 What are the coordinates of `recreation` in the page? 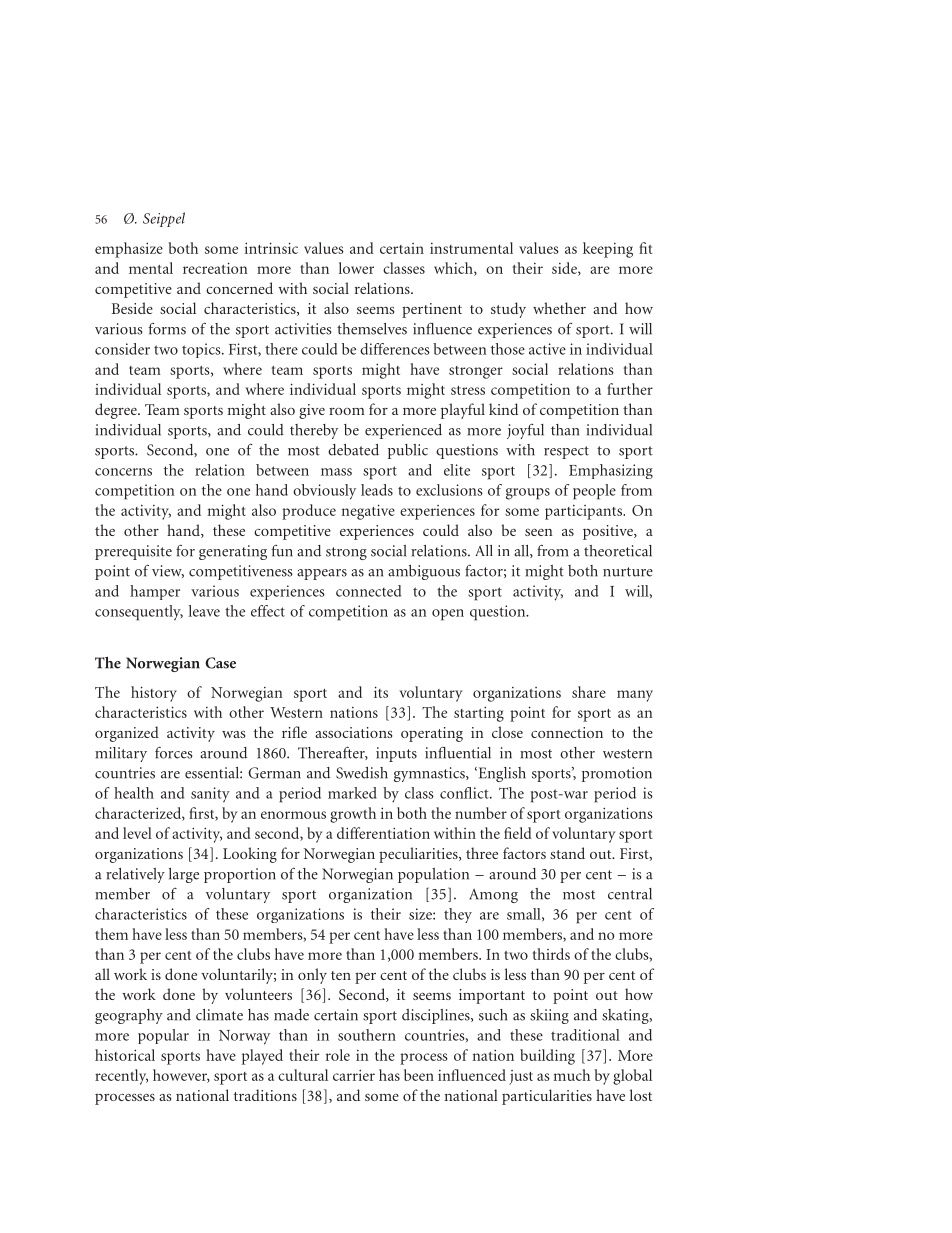 It's located at (215, 268).
